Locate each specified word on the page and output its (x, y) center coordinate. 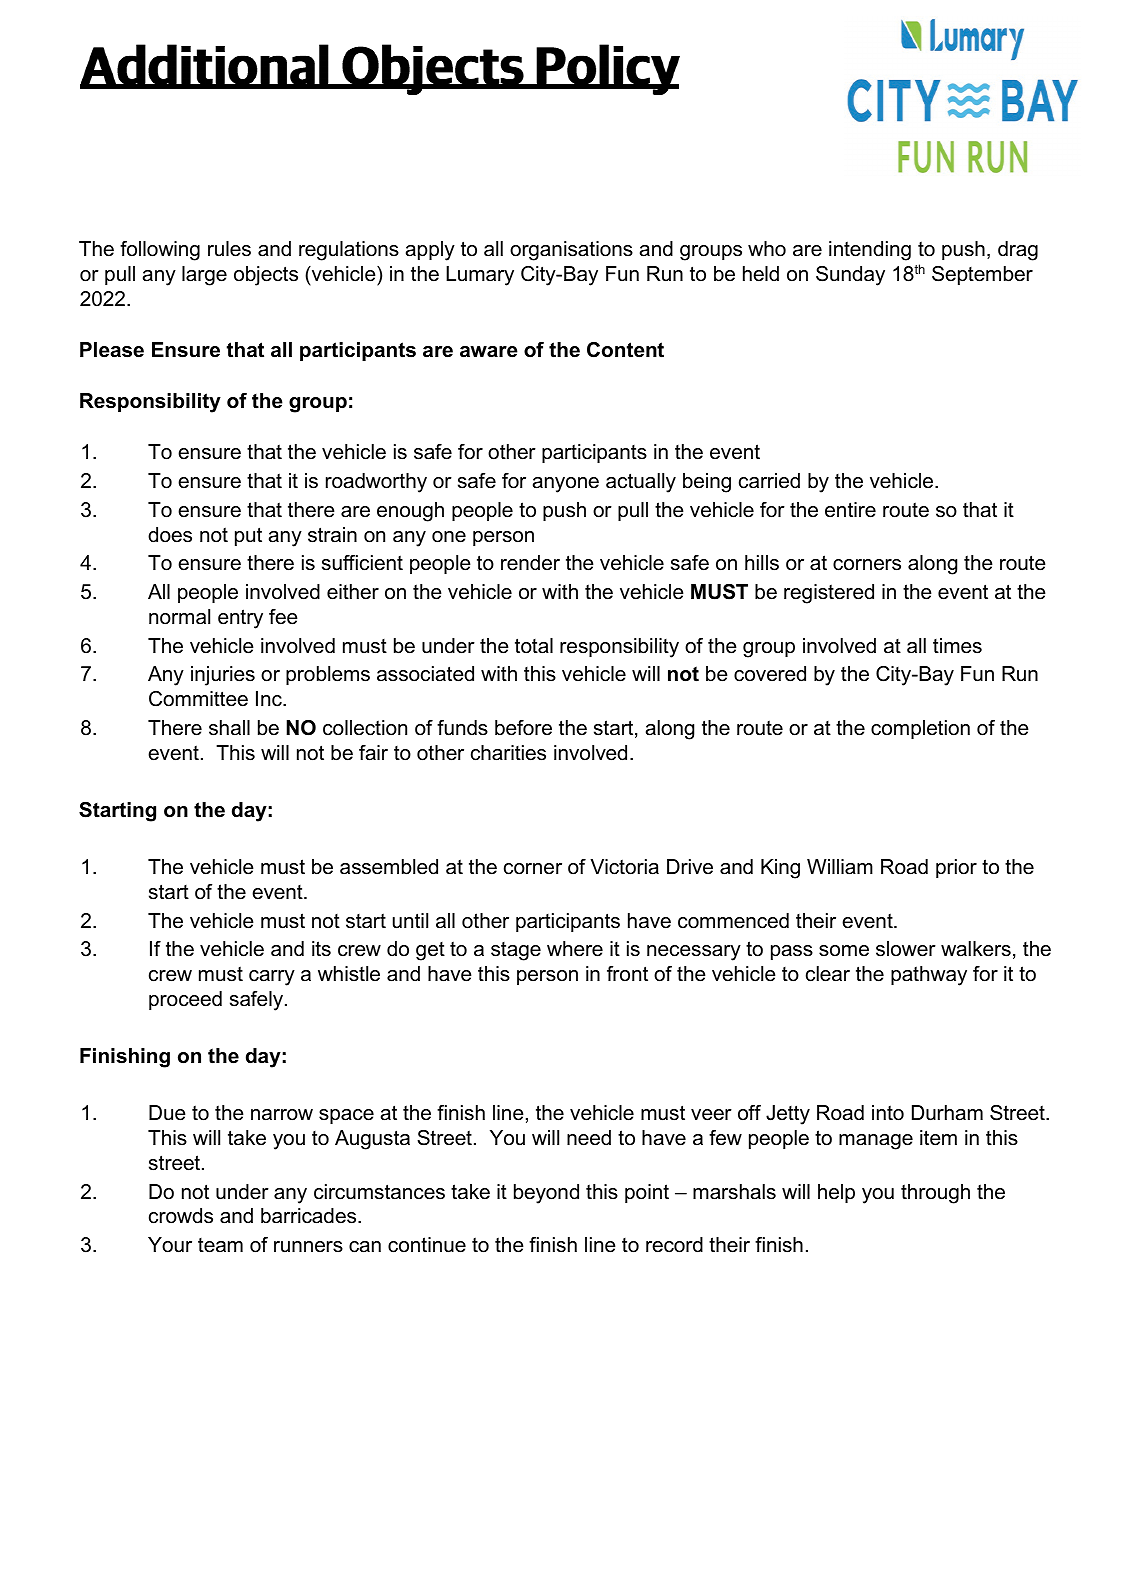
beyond (546, 1194)
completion (920, 729)
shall (229, 728)
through (935, 1194)
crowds (181, 1216)
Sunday (850, 276)
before (523, 728)
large (204, 276)
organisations (571, 251)
